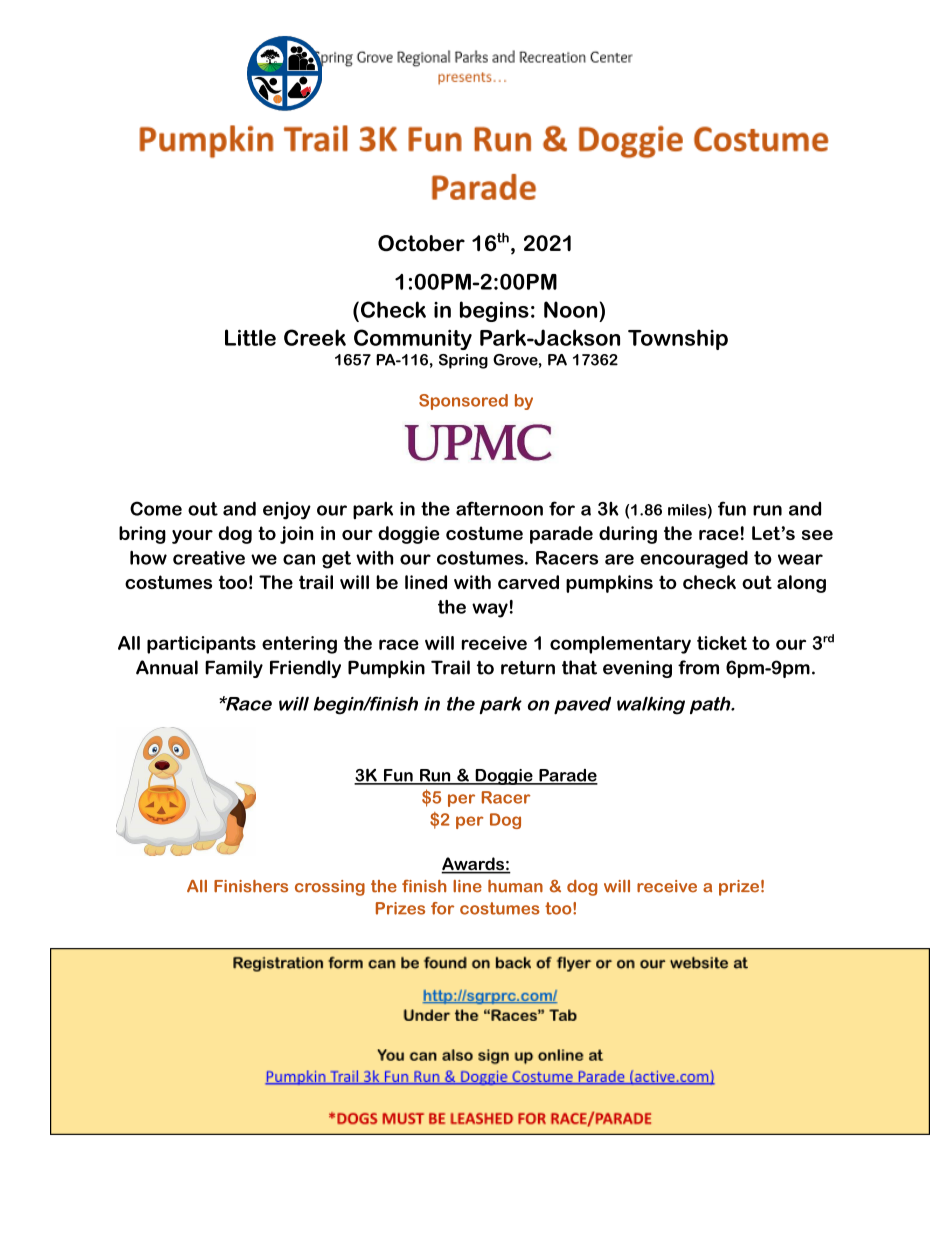 The image size is (952, 1233). I want to click on Creek, so click(315, 337).
